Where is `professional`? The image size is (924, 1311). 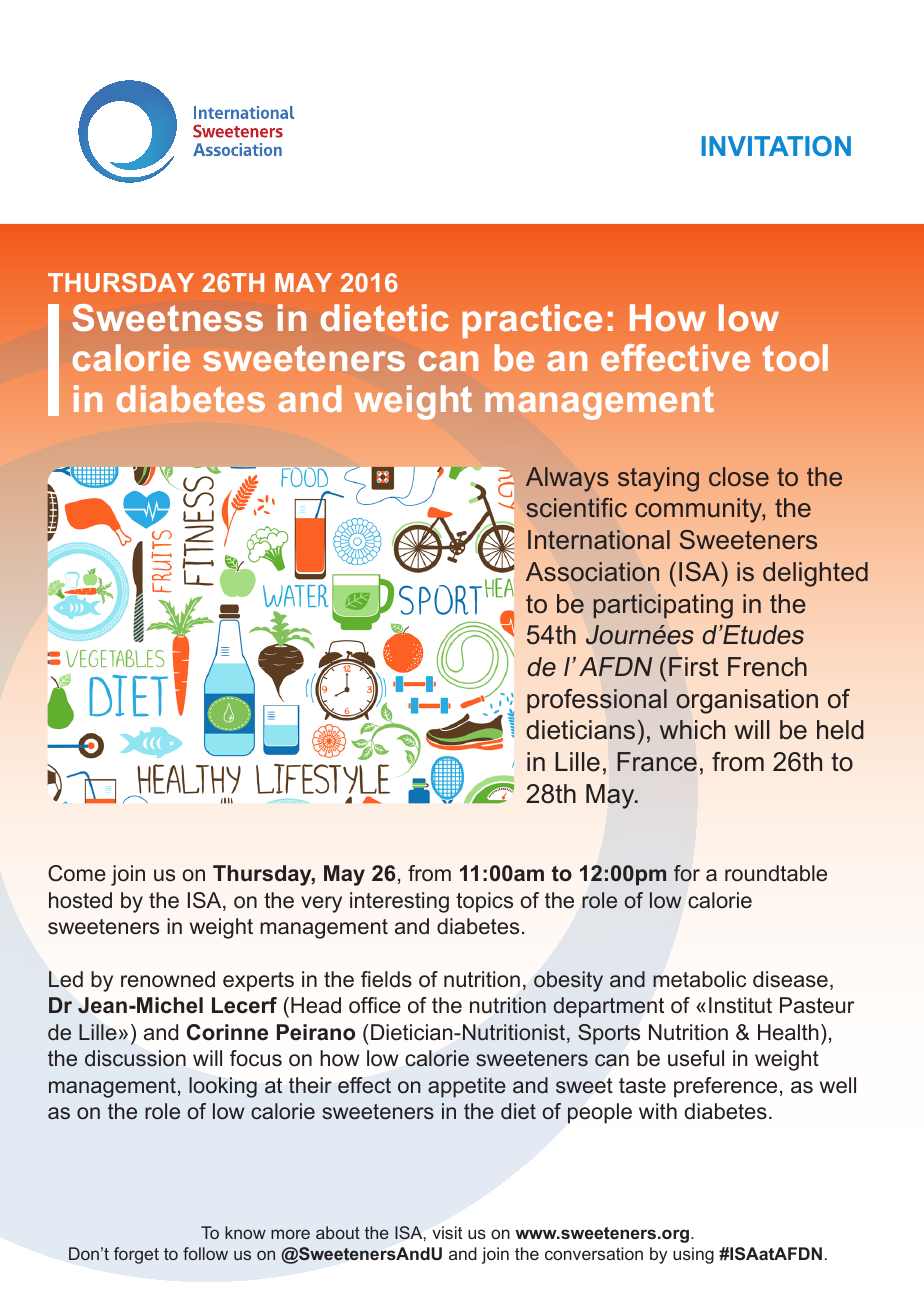
professional is located at coordinates (597, 701).
